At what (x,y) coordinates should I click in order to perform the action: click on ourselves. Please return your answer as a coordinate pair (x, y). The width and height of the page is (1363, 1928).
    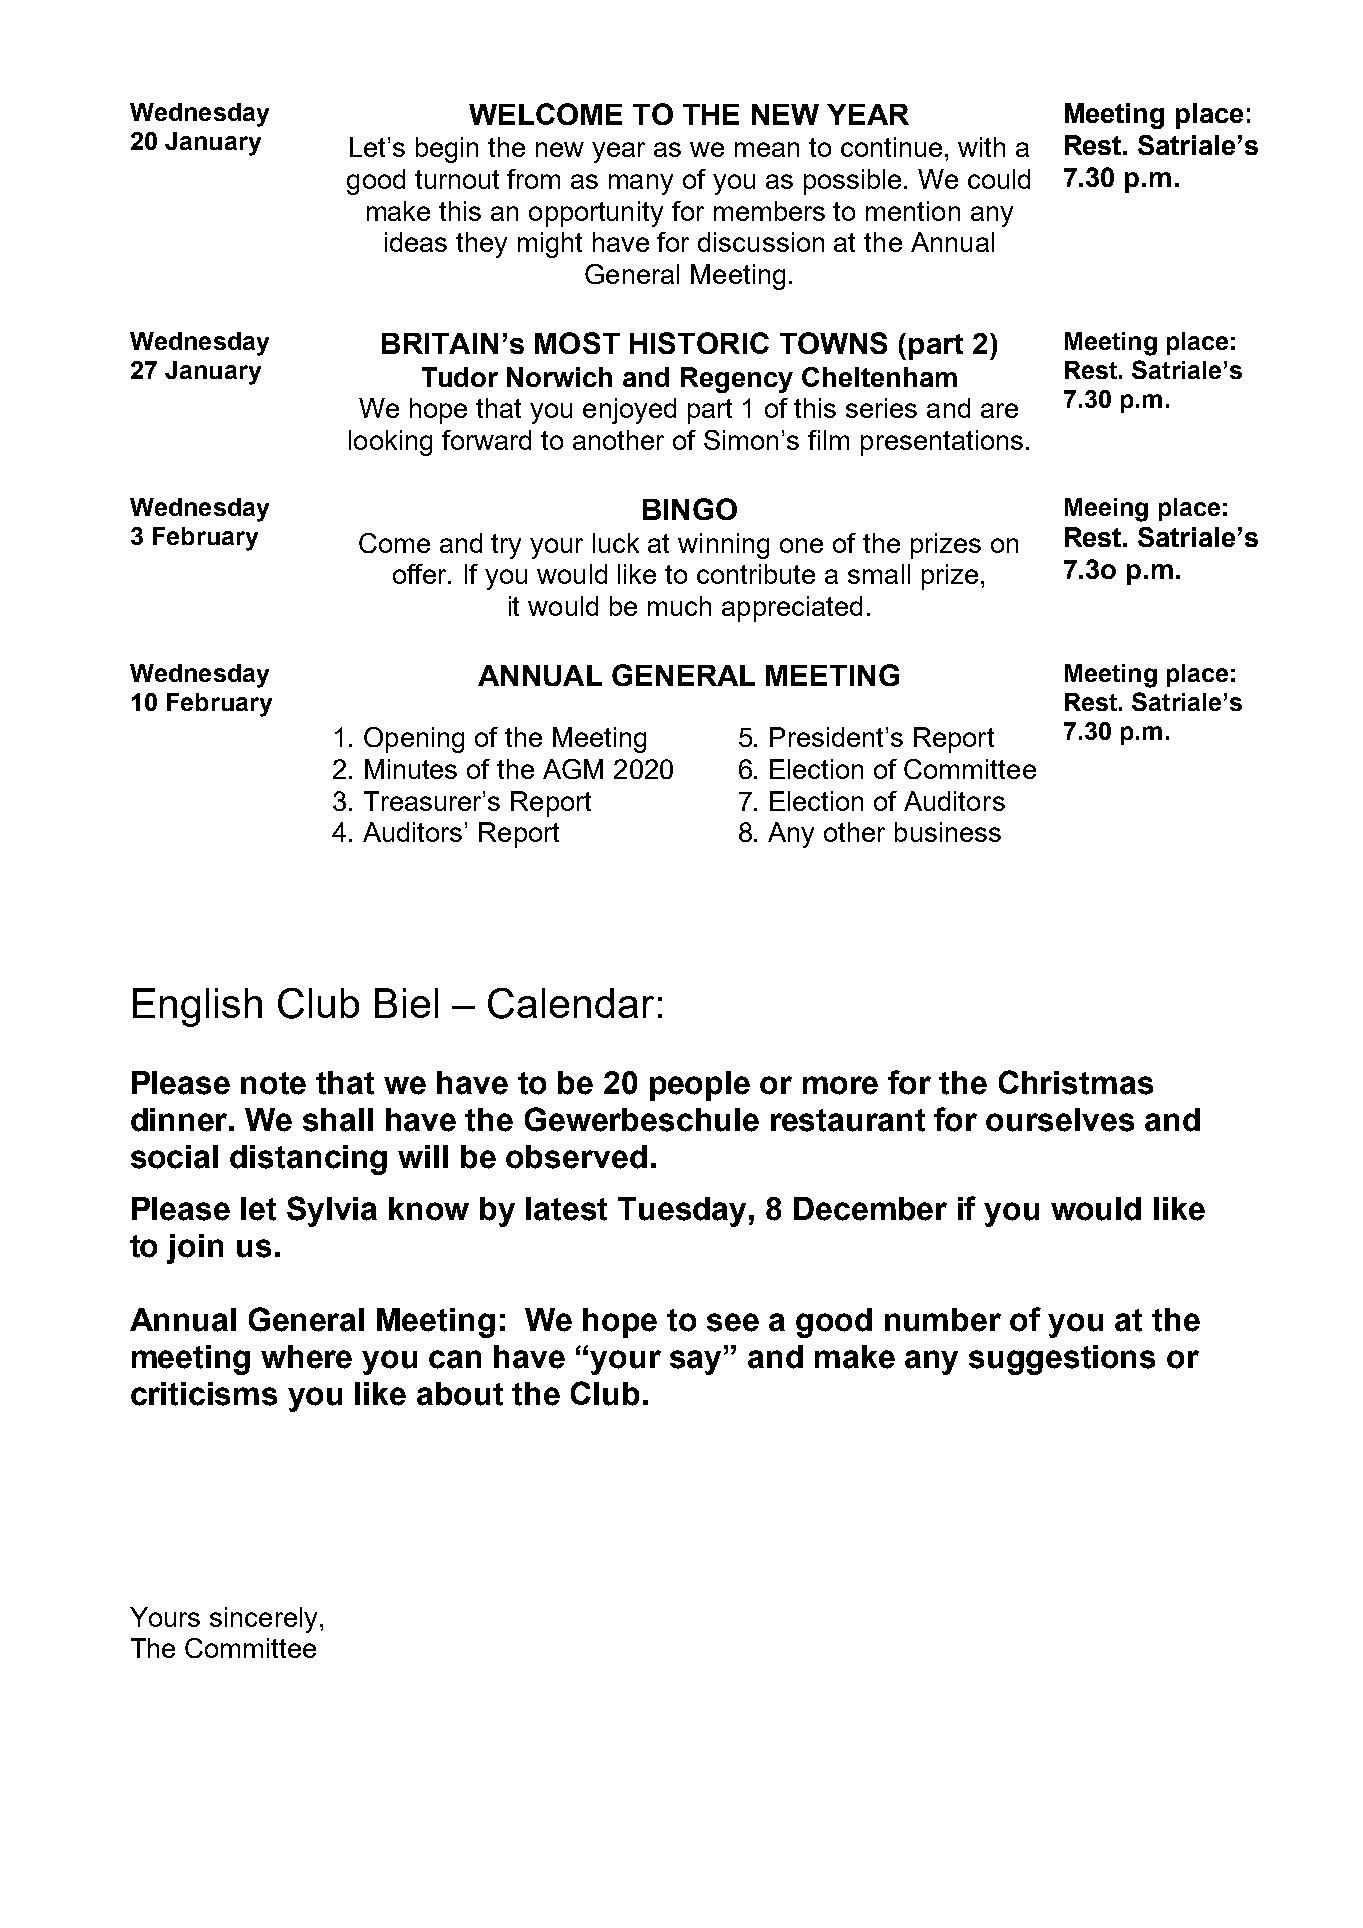
    Looking at the image, I should click on (1060, 1120).
